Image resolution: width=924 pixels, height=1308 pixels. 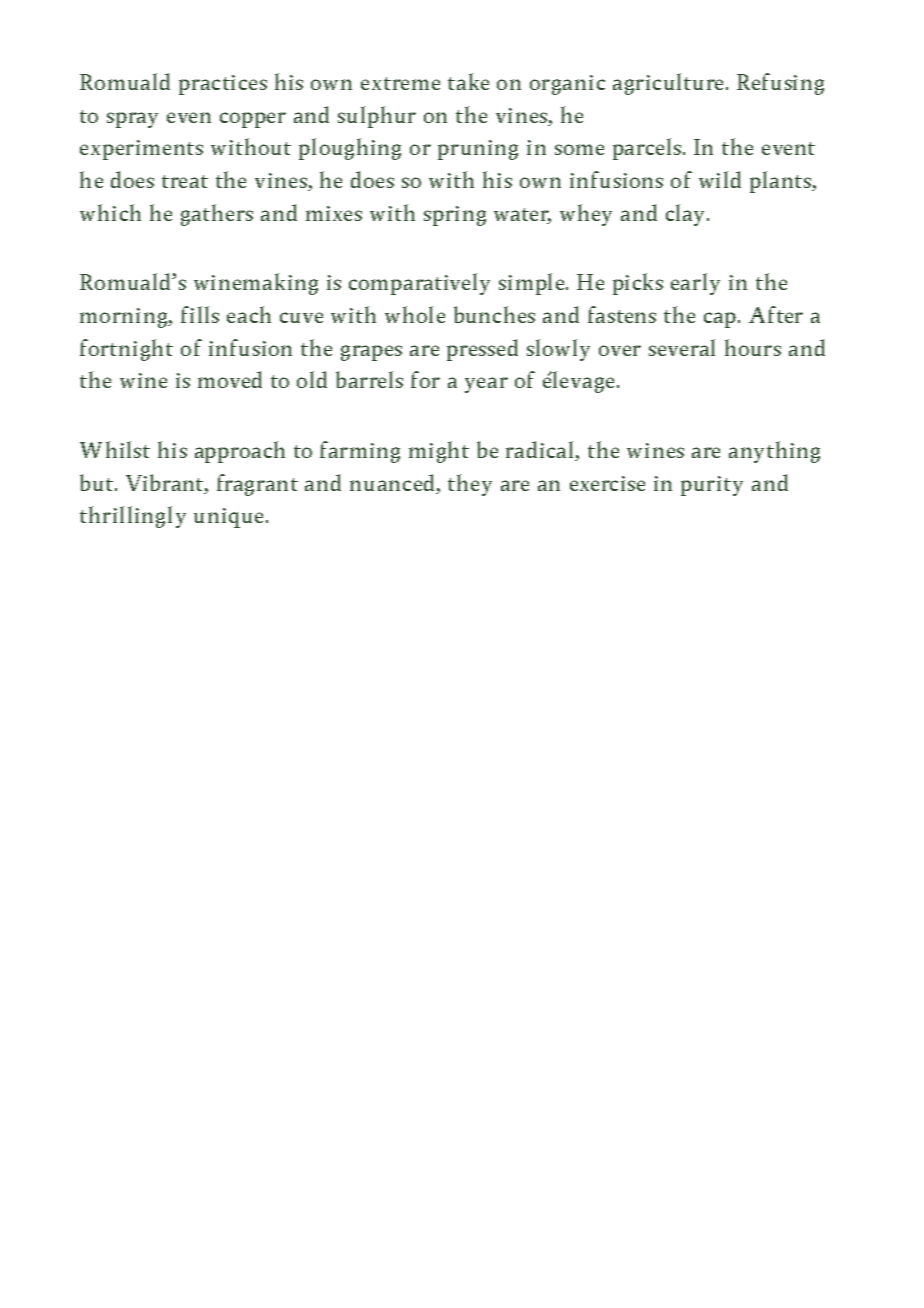 I want to click on moved, so click(x=230, y=379).
